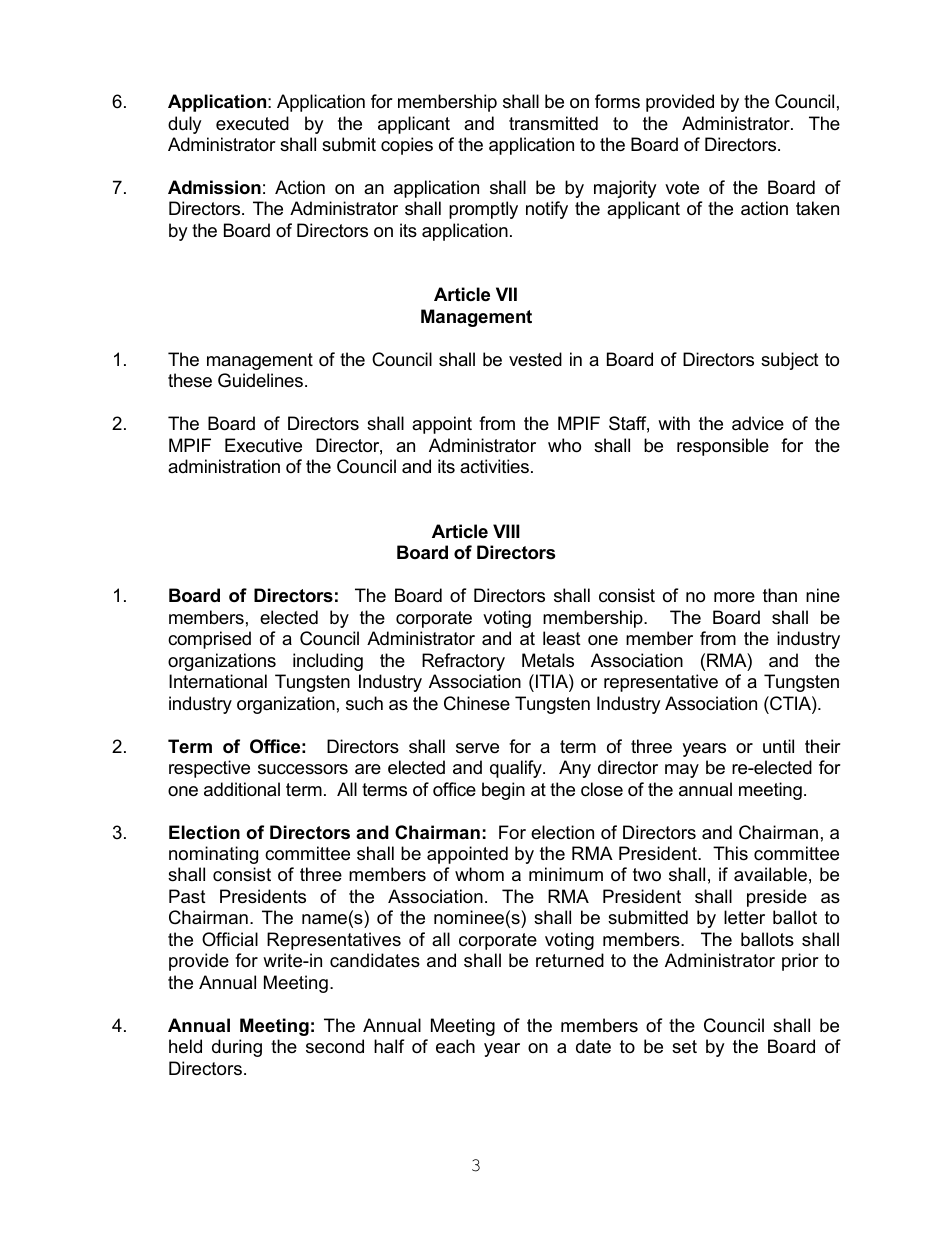 The height and width of the document is (1233, 952). Describe the element at coordinates (553, 123) in the document. I see `transmitted` at that location.
